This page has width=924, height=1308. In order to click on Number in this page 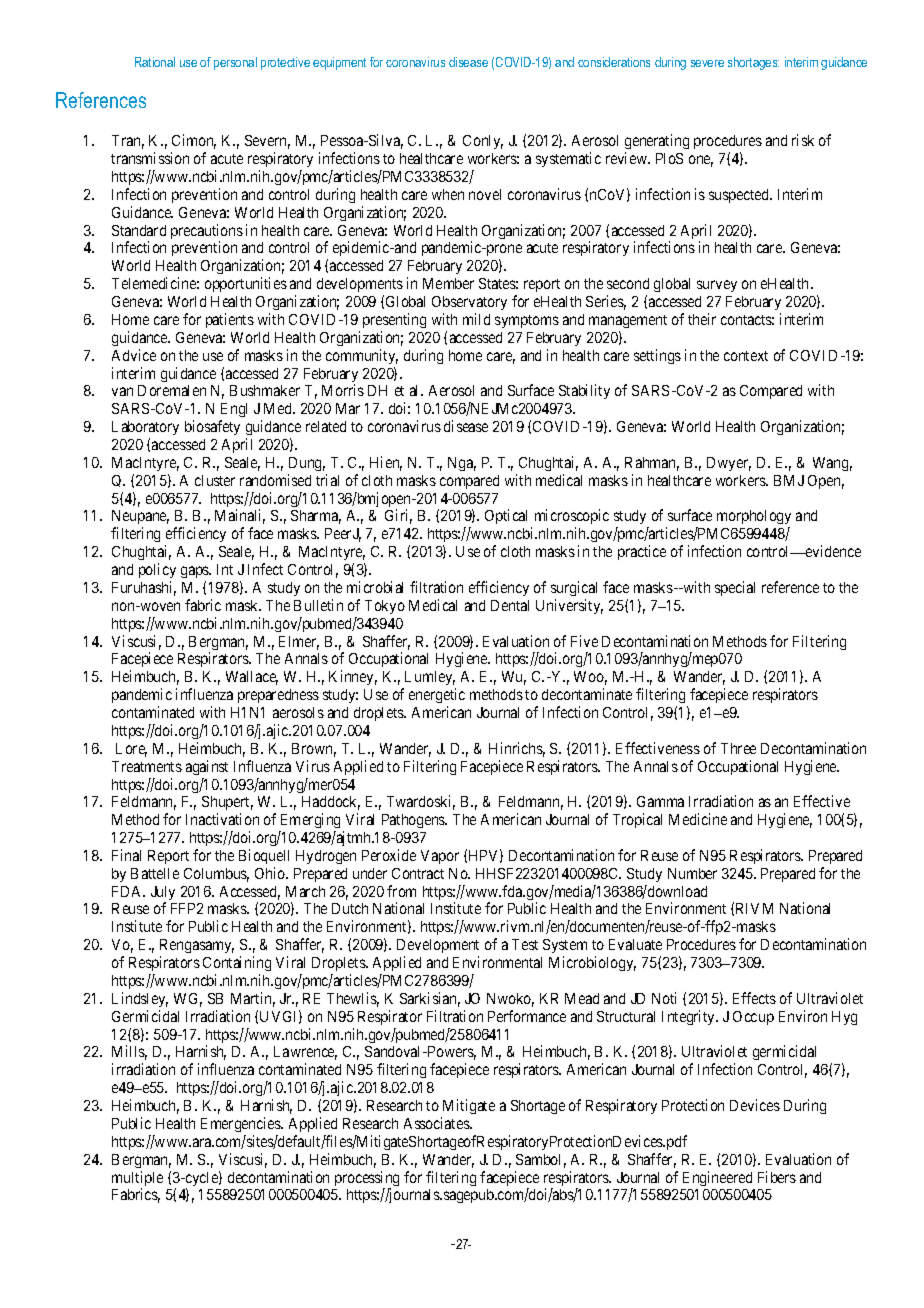, I will do `click(692, 873)`.
